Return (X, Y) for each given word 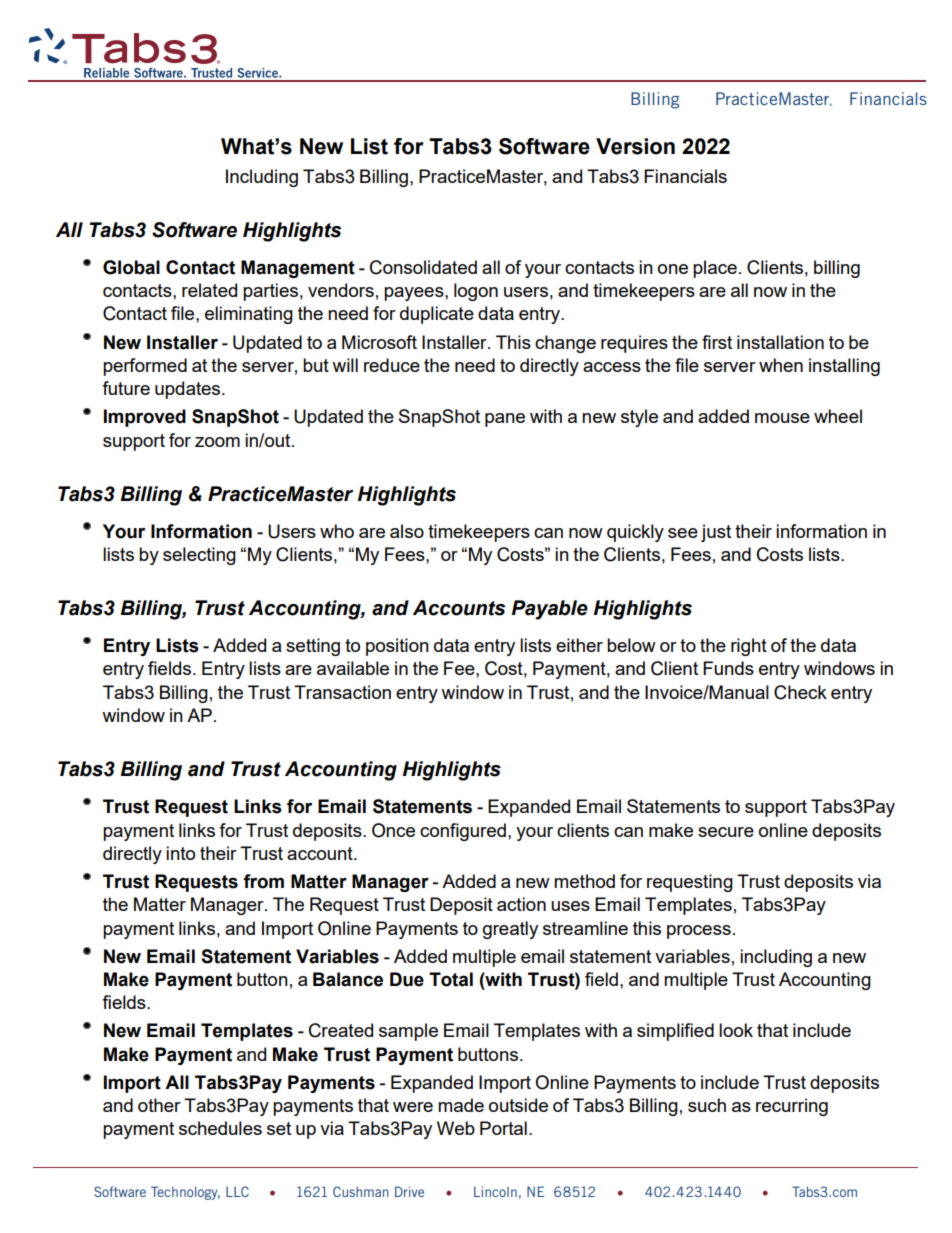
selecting (199, 556)
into (180, 853)
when (781, 365)
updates (189, 390)
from (263, 881)
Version (635, 146)
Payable (549, 610)
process (699, 932)
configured (463, 832)
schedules (220, 1128)
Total (451, 979)
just (716, 533)
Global (131, 267)
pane (505, 420)
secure (726, 832)
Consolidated (423, 267)
